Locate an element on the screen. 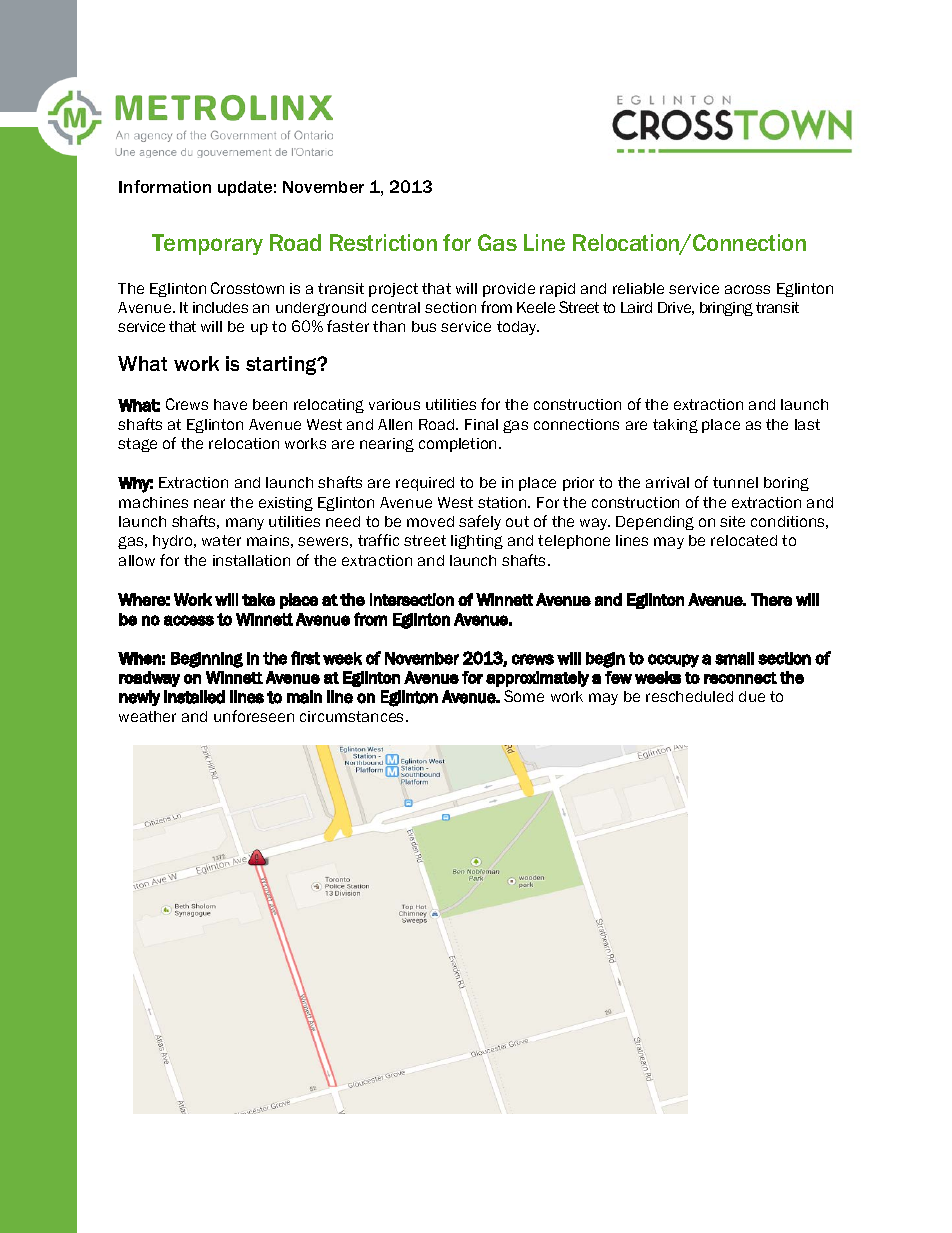 This screenshot has width=952, height=1233. today is located at coordinates (518, 328).
